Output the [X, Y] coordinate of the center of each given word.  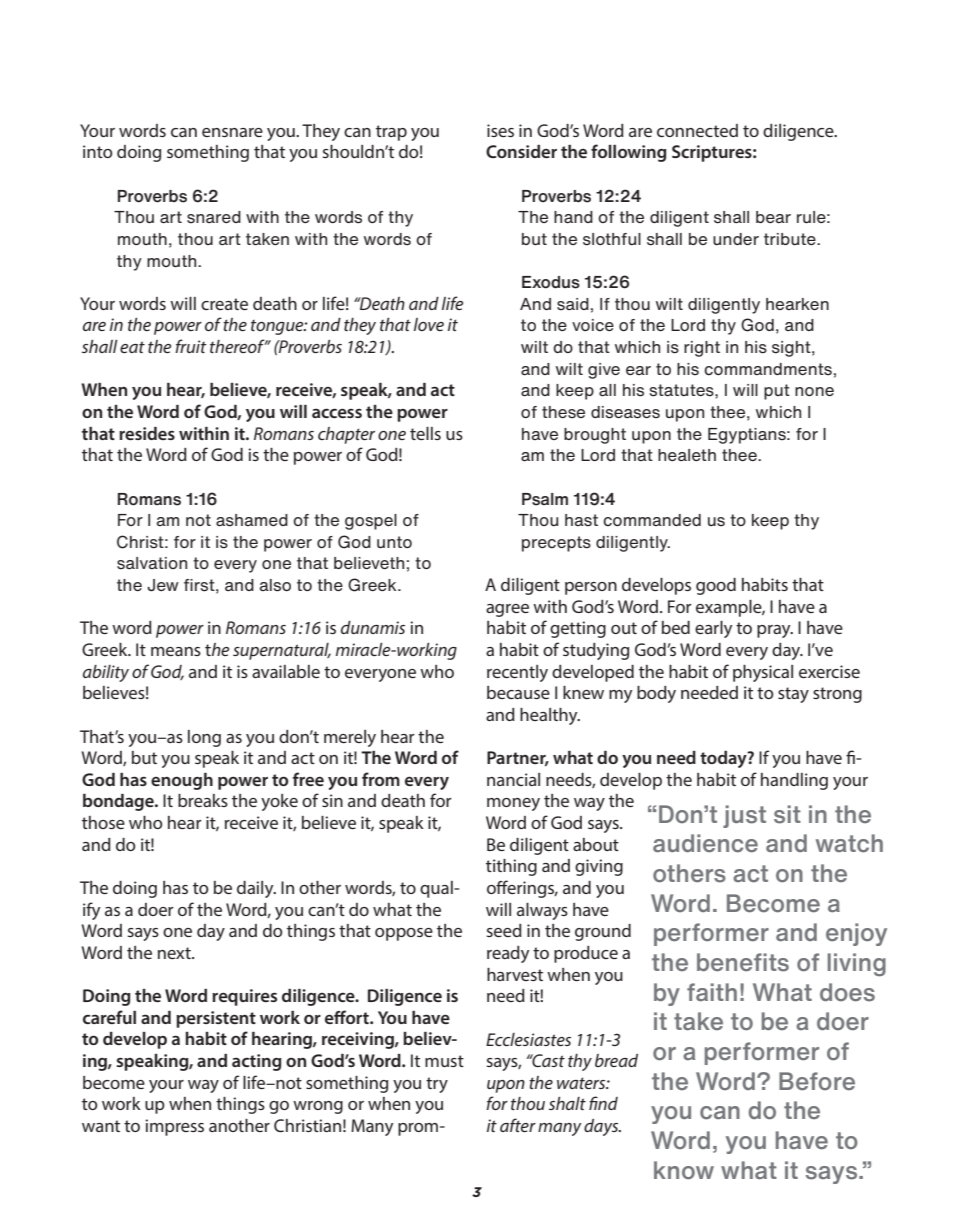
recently [517, 673]
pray [775, 631]
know [684, 1170]
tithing [511, 867]
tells [425, 433]
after [518, 1125]
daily [256, 889]
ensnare [232, 132]
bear [773, 217]
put [777, 392]
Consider [521, 151]
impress [174, 1127]
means [176, 651]
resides [147, 433]
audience [705, 843]
